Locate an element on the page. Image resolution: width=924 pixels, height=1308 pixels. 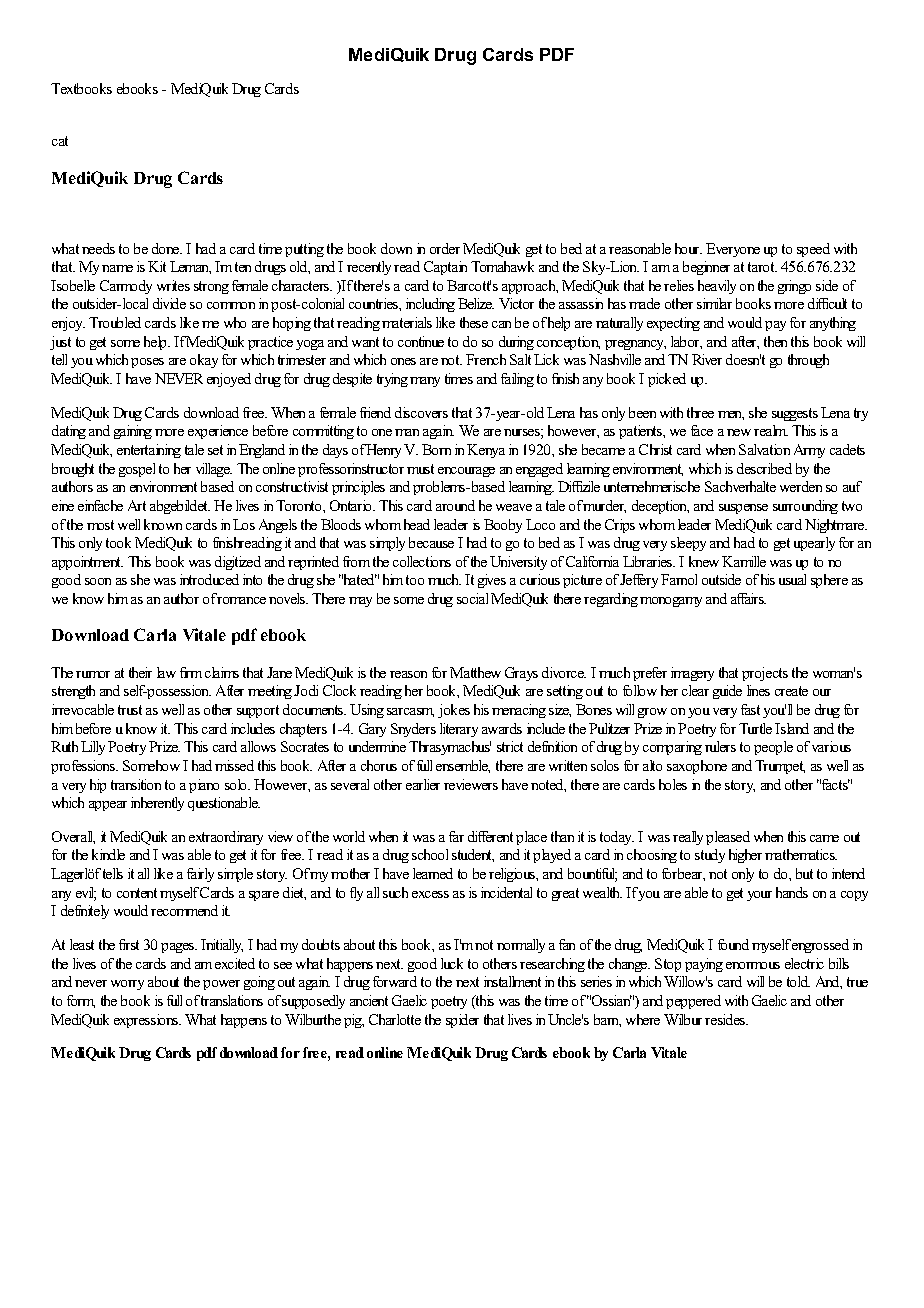
speed is located at coordinates (813, 250).
